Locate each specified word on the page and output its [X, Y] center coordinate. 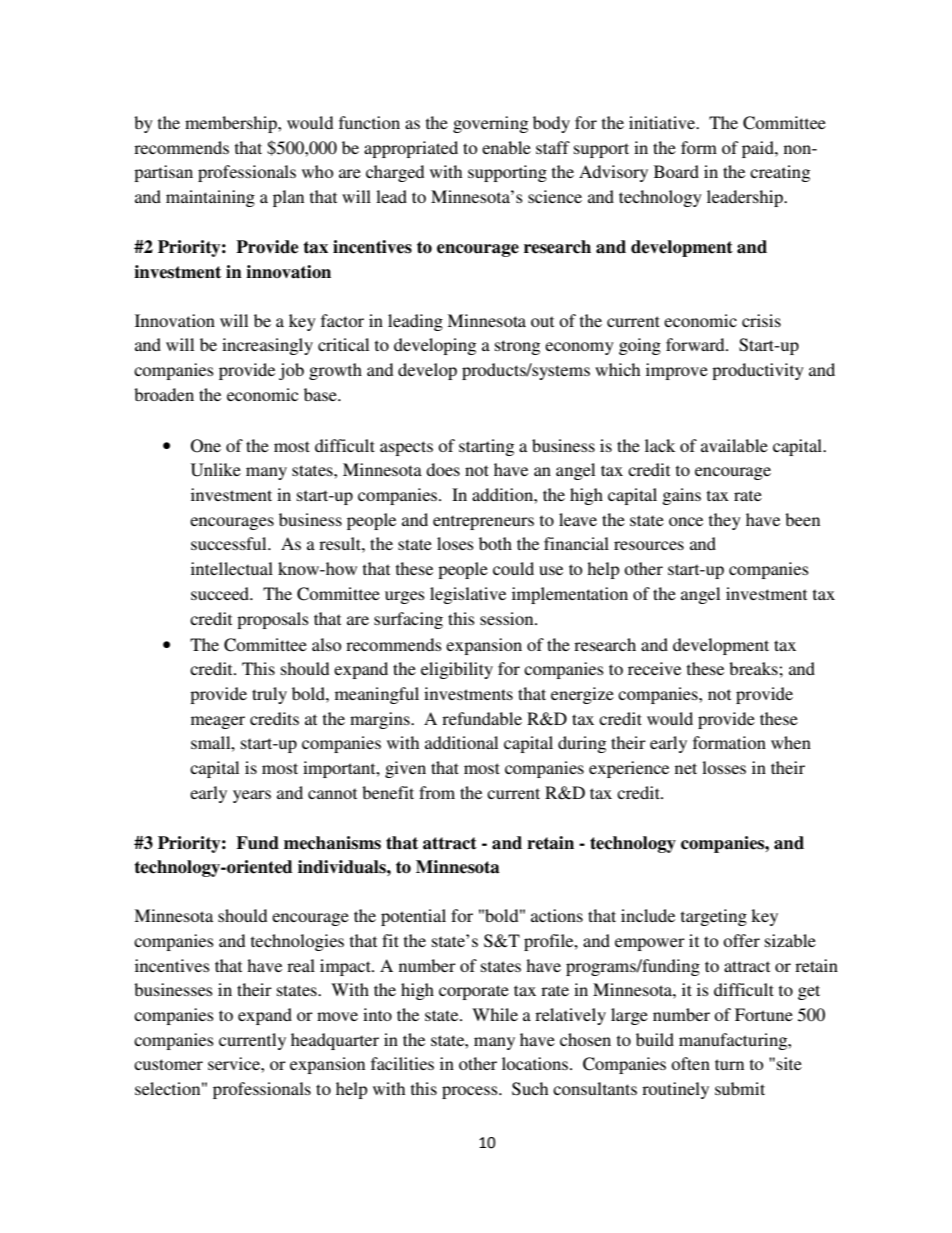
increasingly [267, 346]
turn [729, 1064]
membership [232, 124]
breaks [754, 668]
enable [506, 147]
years [252, 796]
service [235, 1063]
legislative [468, 595]
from [437, 792]
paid [759, 149]
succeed [221, 593]
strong [517, 347]
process [471, 1092]
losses [724, 767]
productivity [758, 371]
